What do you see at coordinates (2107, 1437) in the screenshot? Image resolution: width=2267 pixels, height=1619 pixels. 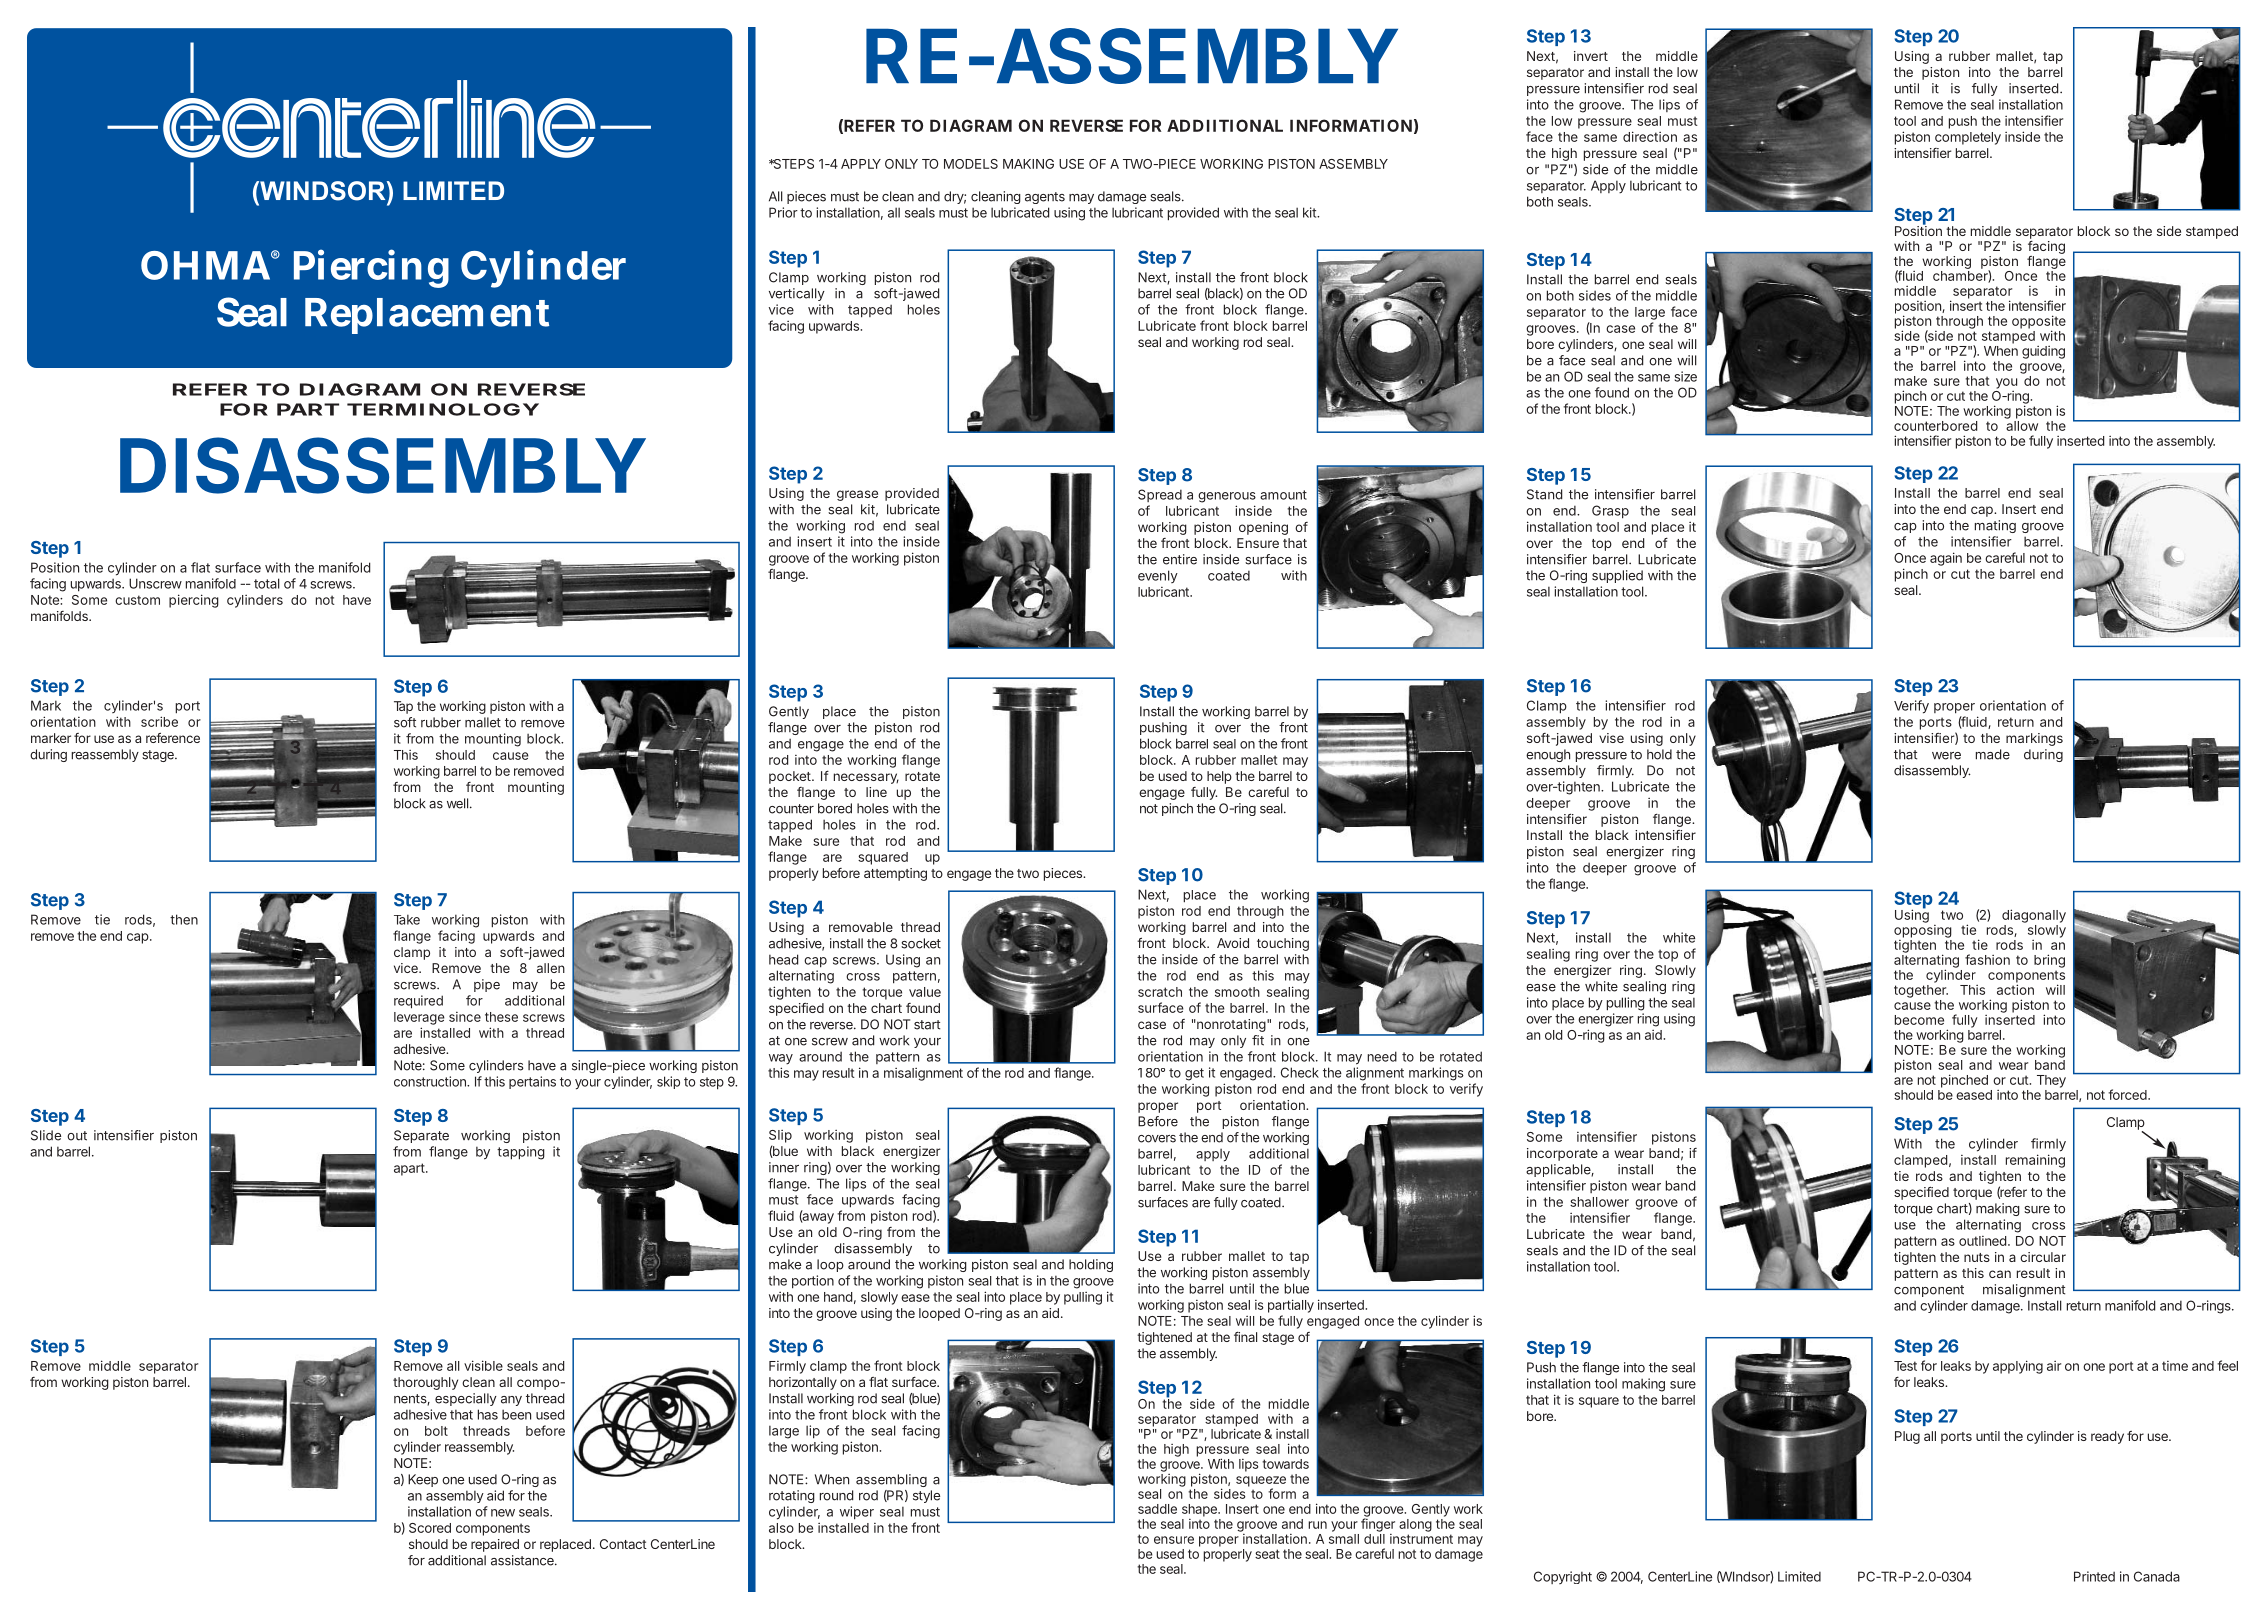 I see `ready` at bounding box center [2107, 1437].
